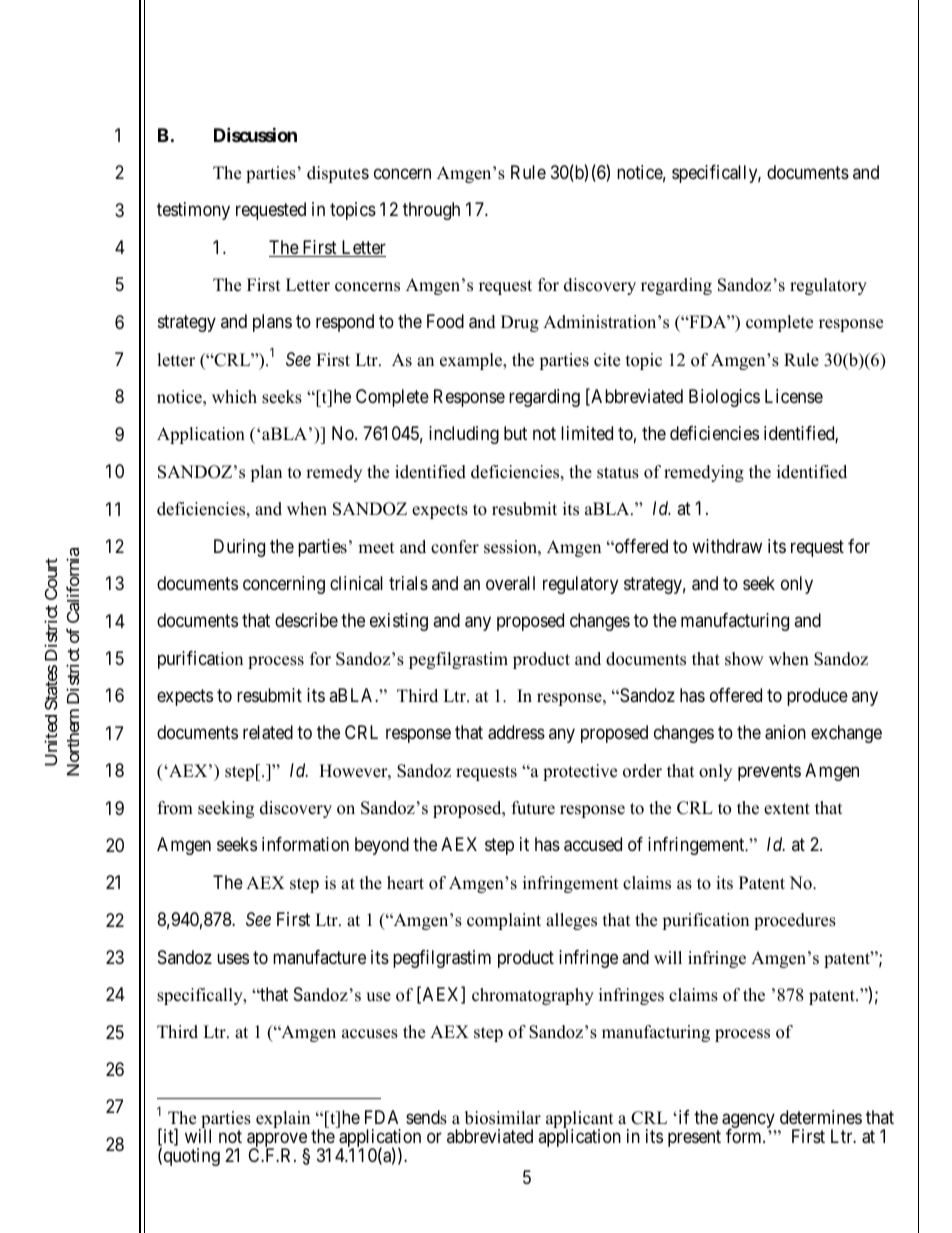  What do you see at coordinates (510, 583) in the screenshot?
I see `overall` at bounding box center [510, 583].
